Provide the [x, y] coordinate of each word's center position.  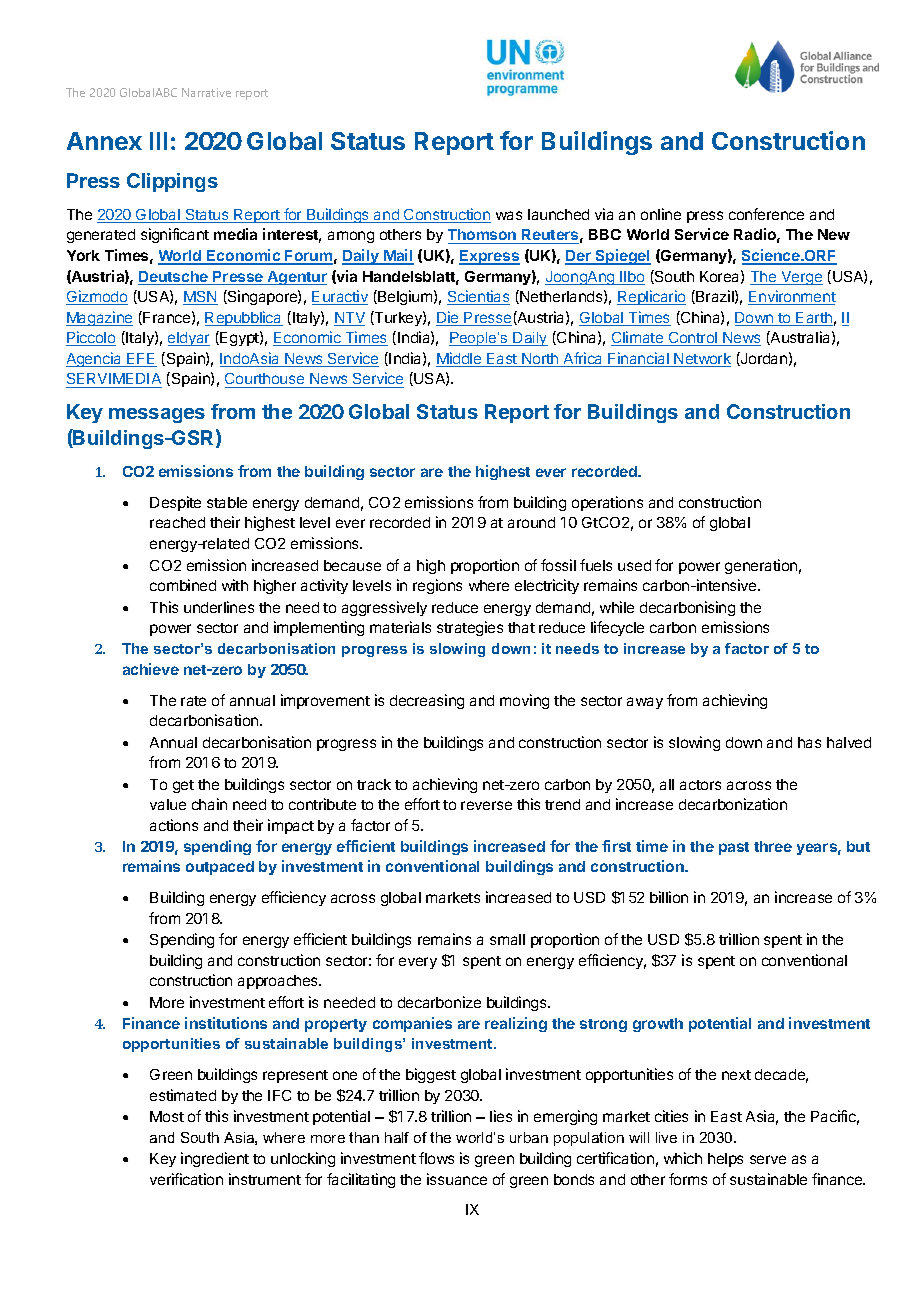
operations [607, 503]
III [158, 141]
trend [562, 804]
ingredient [215, 1159]
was [509, 215]
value [168, 804]
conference [766, 214]
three [773, 846]
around [531, 522]
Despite [175, 503]
